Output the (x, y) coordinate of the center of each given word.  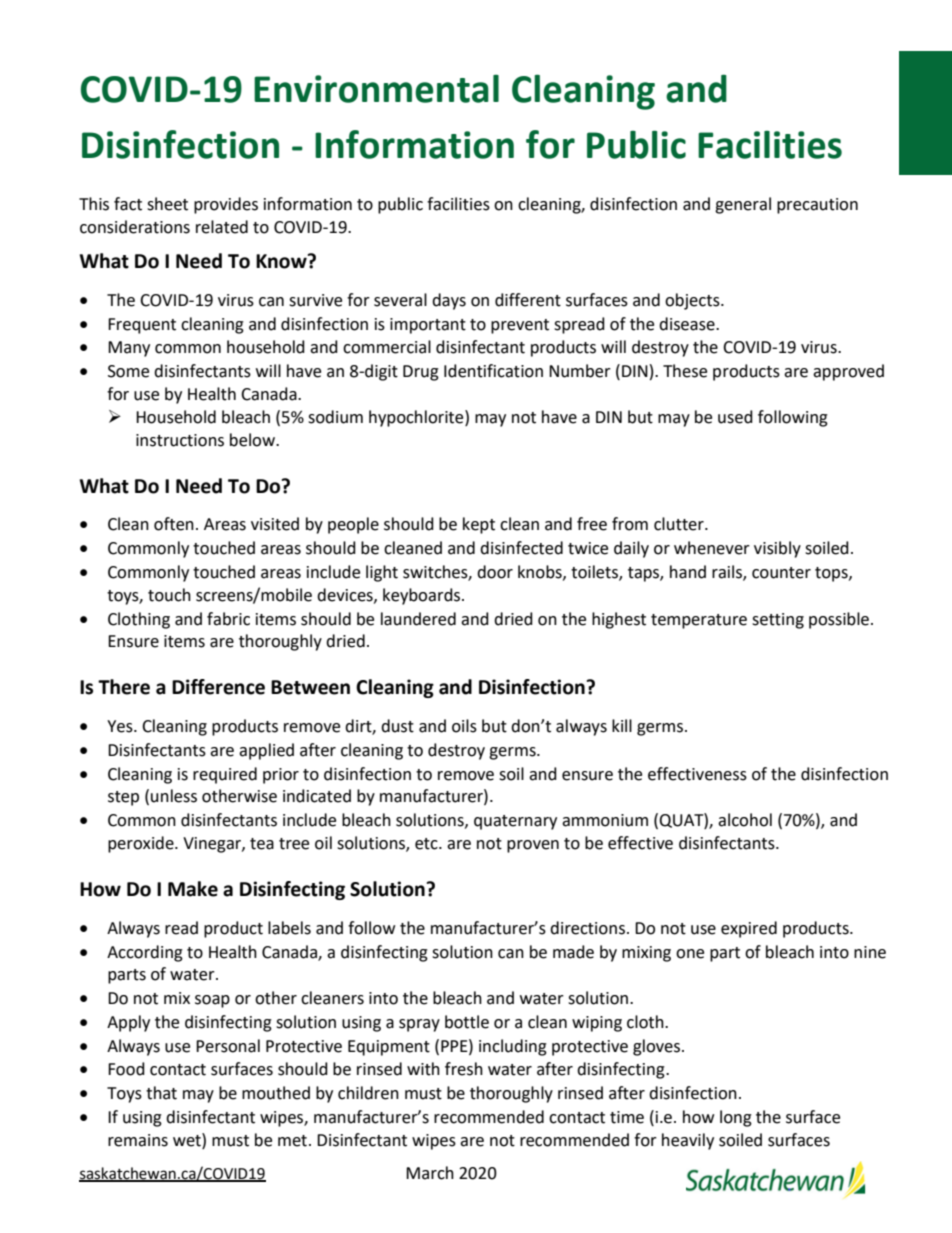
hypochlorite (417, 418)
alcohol (745, 820)
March (430, 1173)
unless (174, 796)
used (735, 417)
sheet (167, 204)
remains (138, 1140)
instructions (180, 440)
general (743, 205)
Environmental (376, 88)
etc (427, 844)
